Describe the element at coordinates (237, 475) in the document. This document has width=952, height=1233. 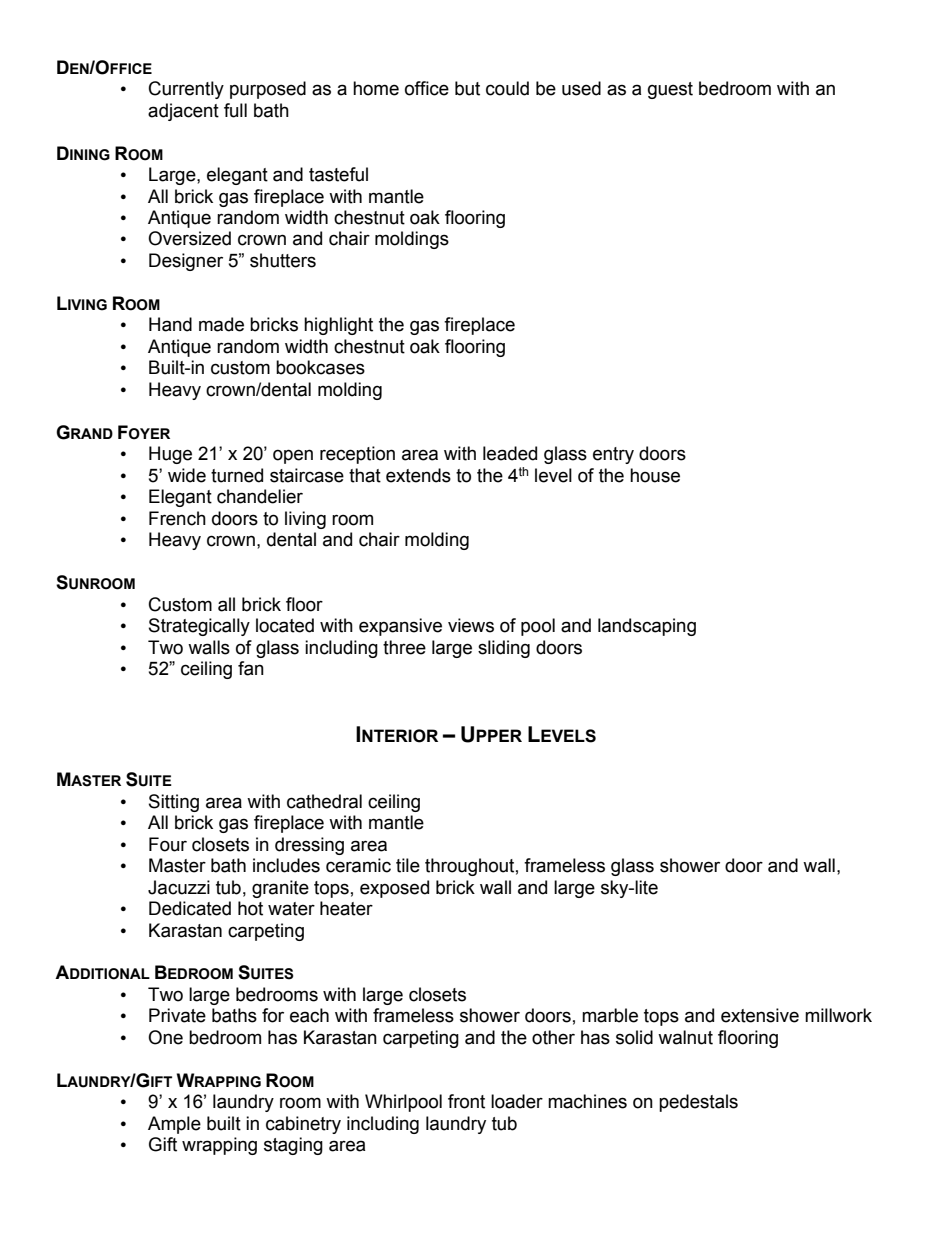
I see `turned` at that location.
